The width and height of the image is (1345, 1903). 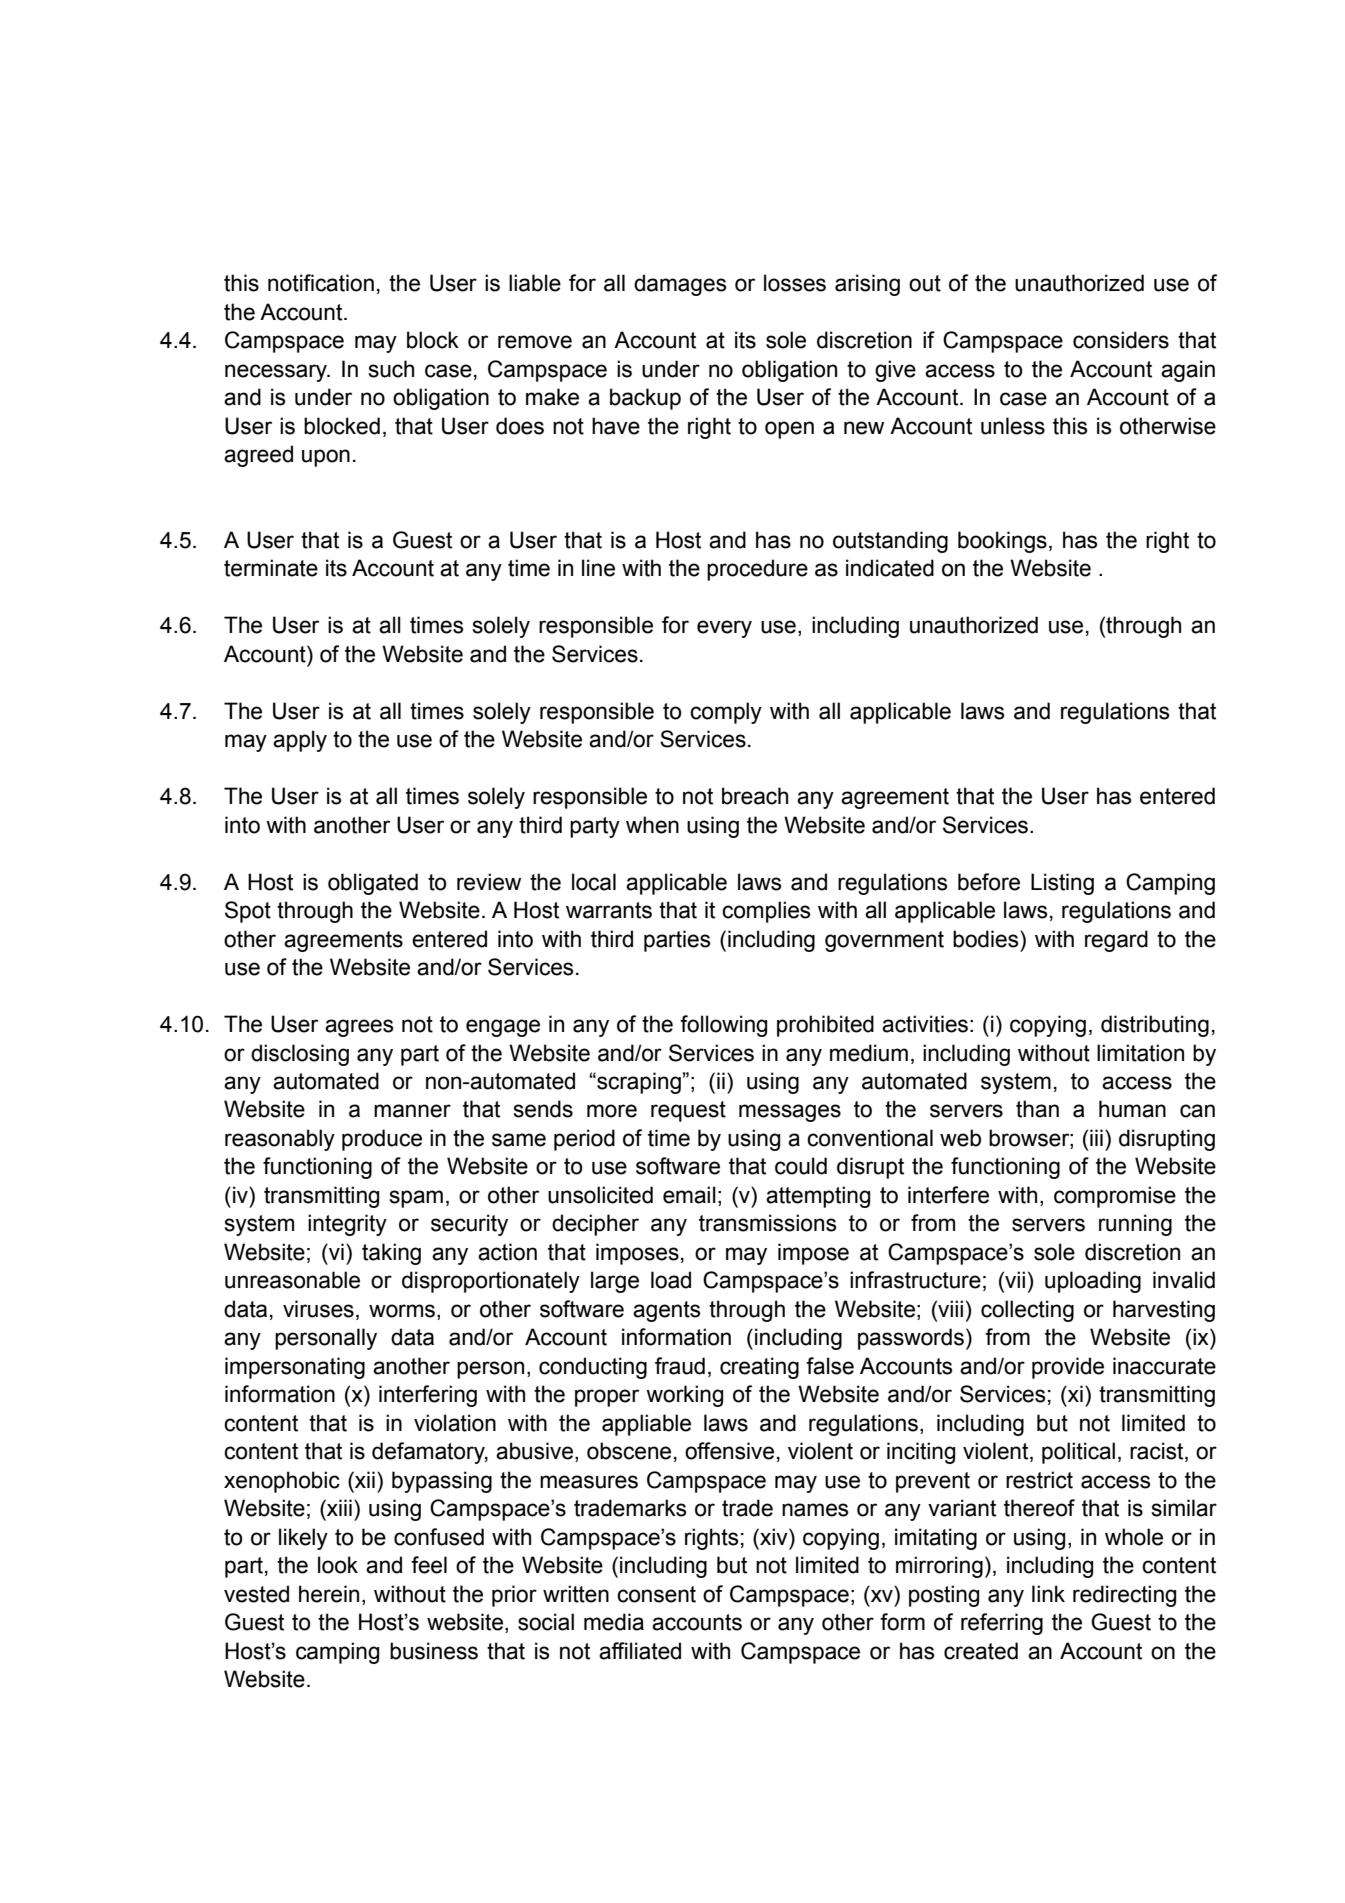 I want to click on such, so click(x=391, y=369).
